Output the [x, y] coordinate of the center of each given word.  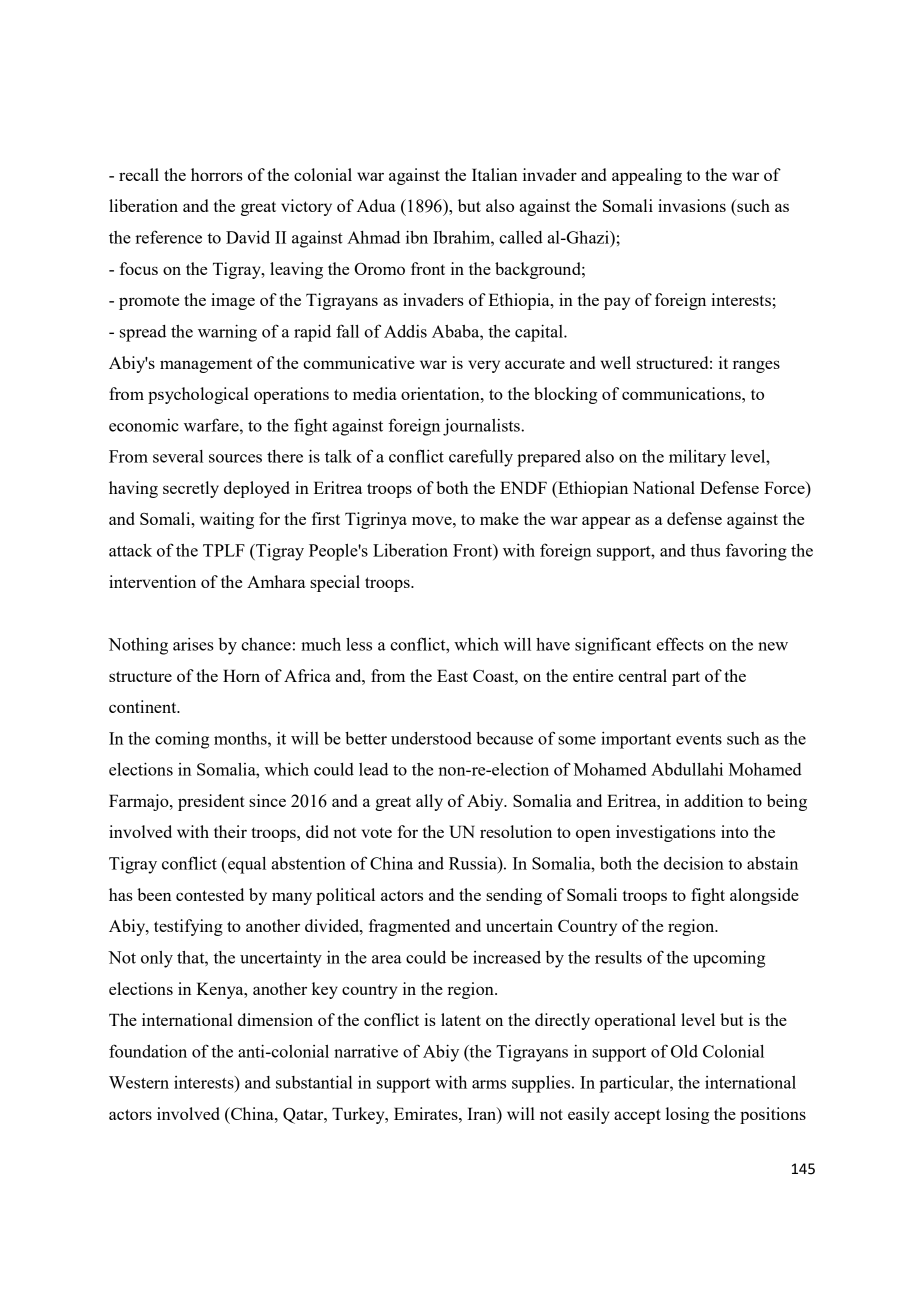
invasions [692, 205]
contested [210, 894]
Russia [474, 863]
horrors [217, 174]
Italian [494, 174]
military [697, 458]
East [452, 675]
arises [193, 644]
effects [680, 644]
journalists [482, 427]
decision [694, 863]
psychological [198, 395]
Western [139, 1082]
